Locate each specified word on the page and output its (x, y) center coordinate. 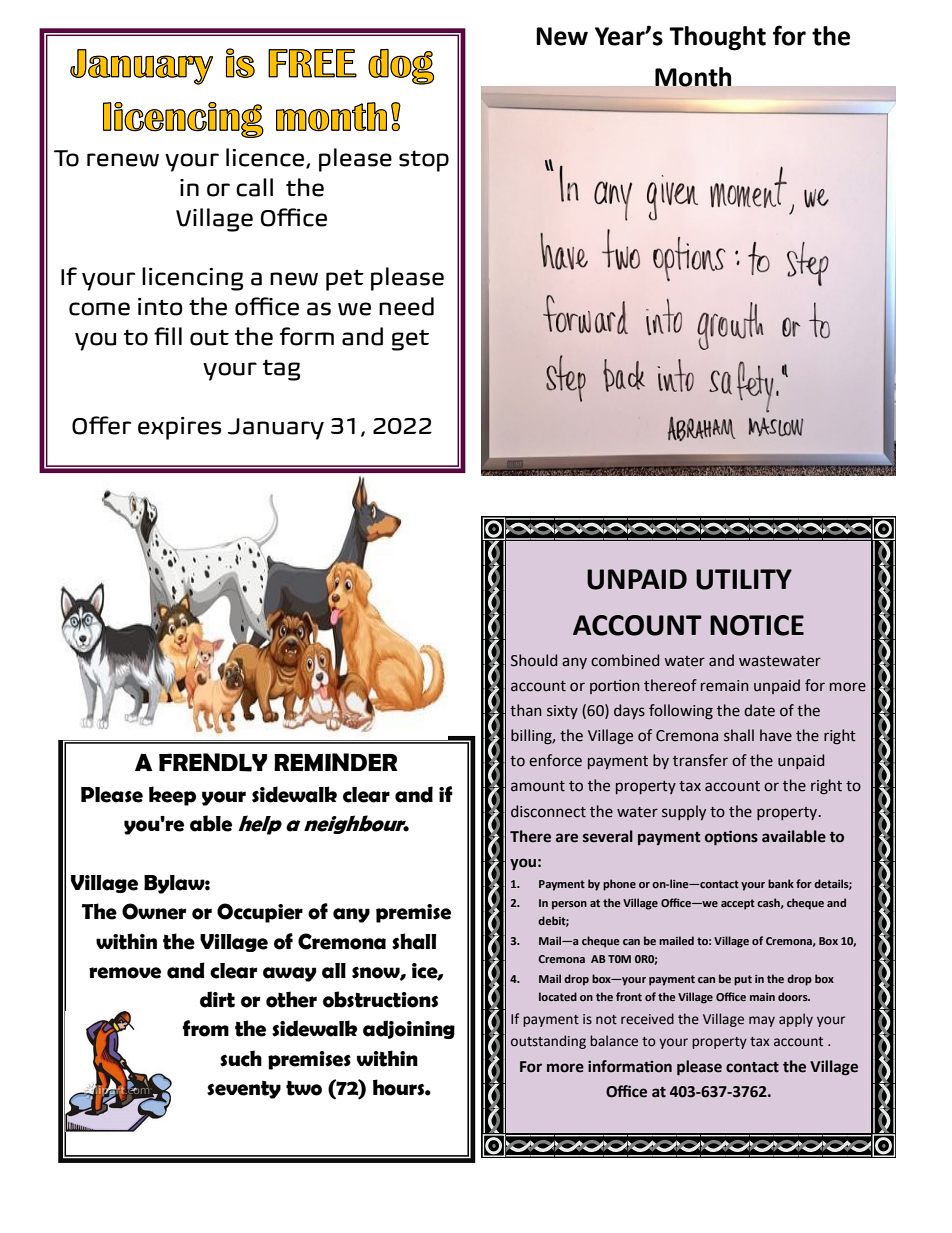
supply (684, 812)
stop (424, 161)
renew (123, 160)
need (406, 306)
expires (179, 428)
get (410, 340)
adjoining (409, 1029)
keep (172, 796)
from (205, 1028)
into (160, 307)
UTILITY (744, 579)
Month (693, 77)
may (762, 1021)
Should (534, 660)
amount (538, 786)
